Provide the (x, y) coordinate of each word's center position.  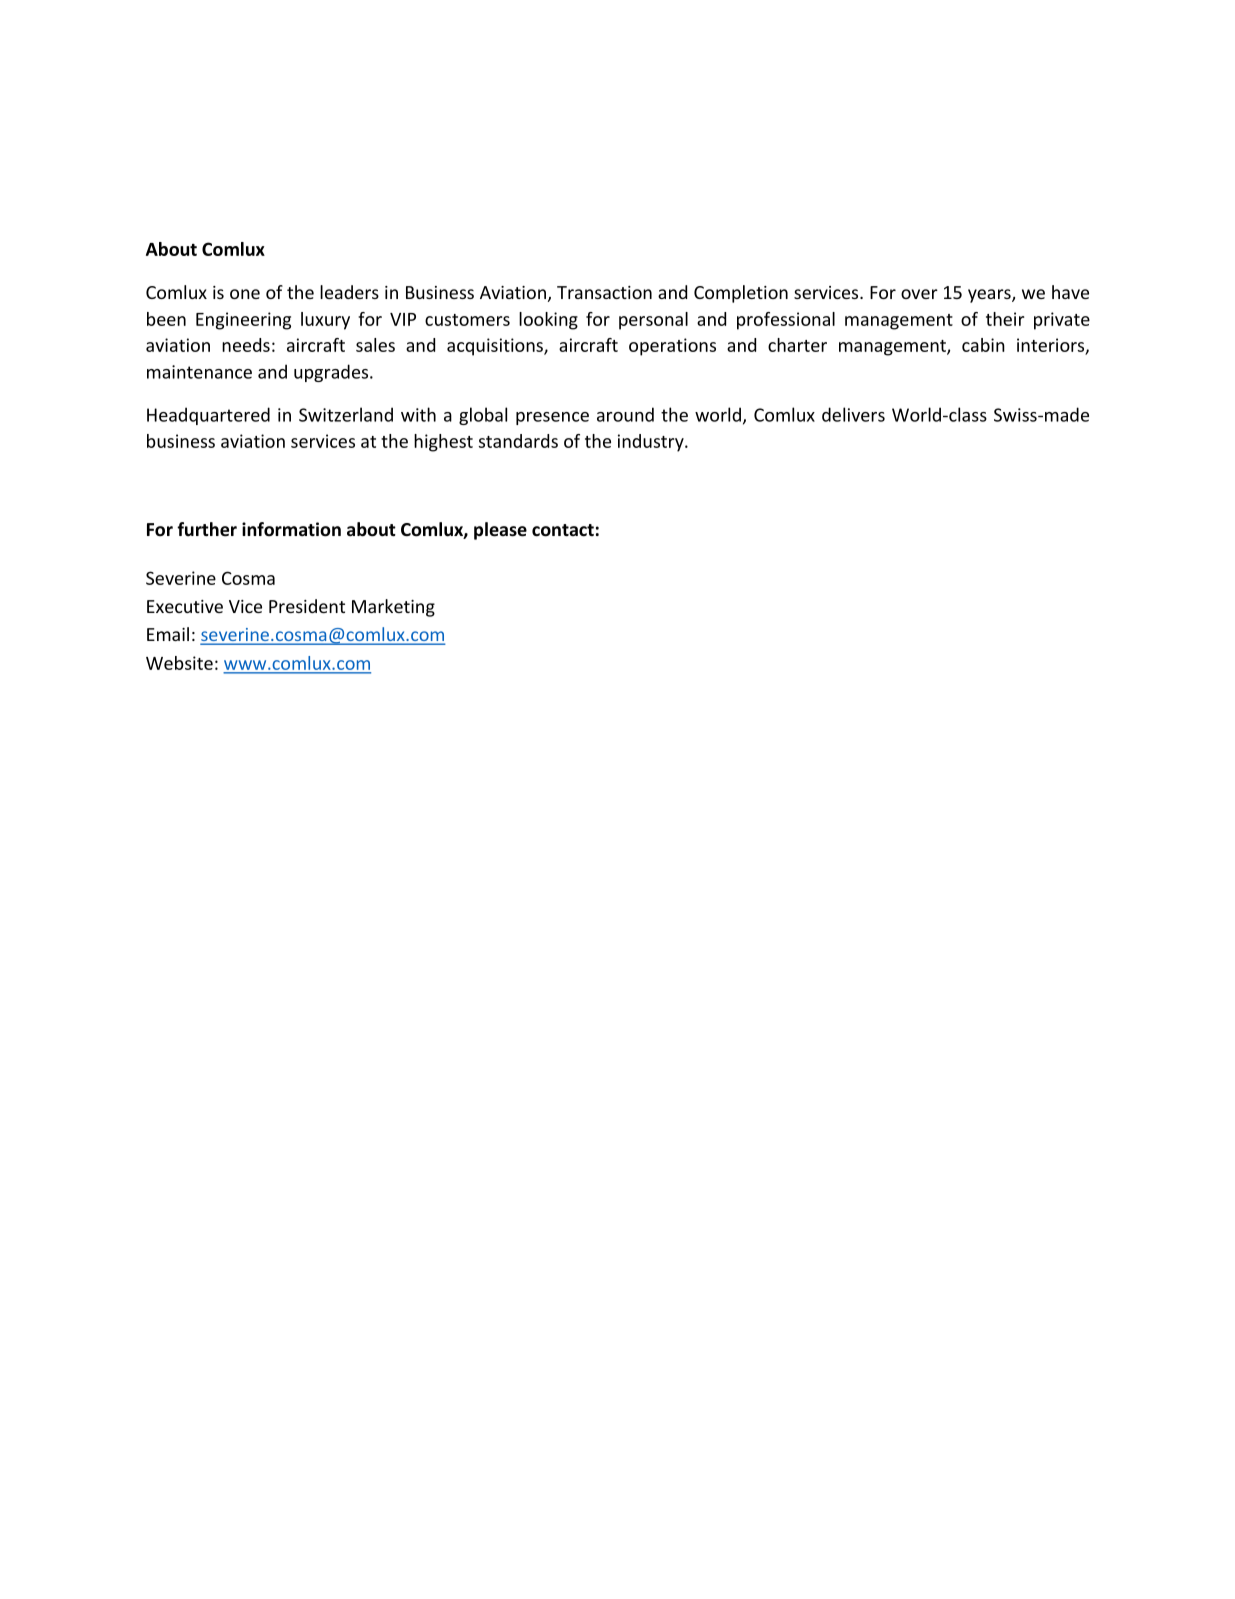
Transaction (604, 292)
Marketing (393, 608)
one (245, 294)
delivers (853, 414)
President (307, 606)
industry (652, 443)
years (990, 296)
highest (443, 443)
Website (179, 663)
